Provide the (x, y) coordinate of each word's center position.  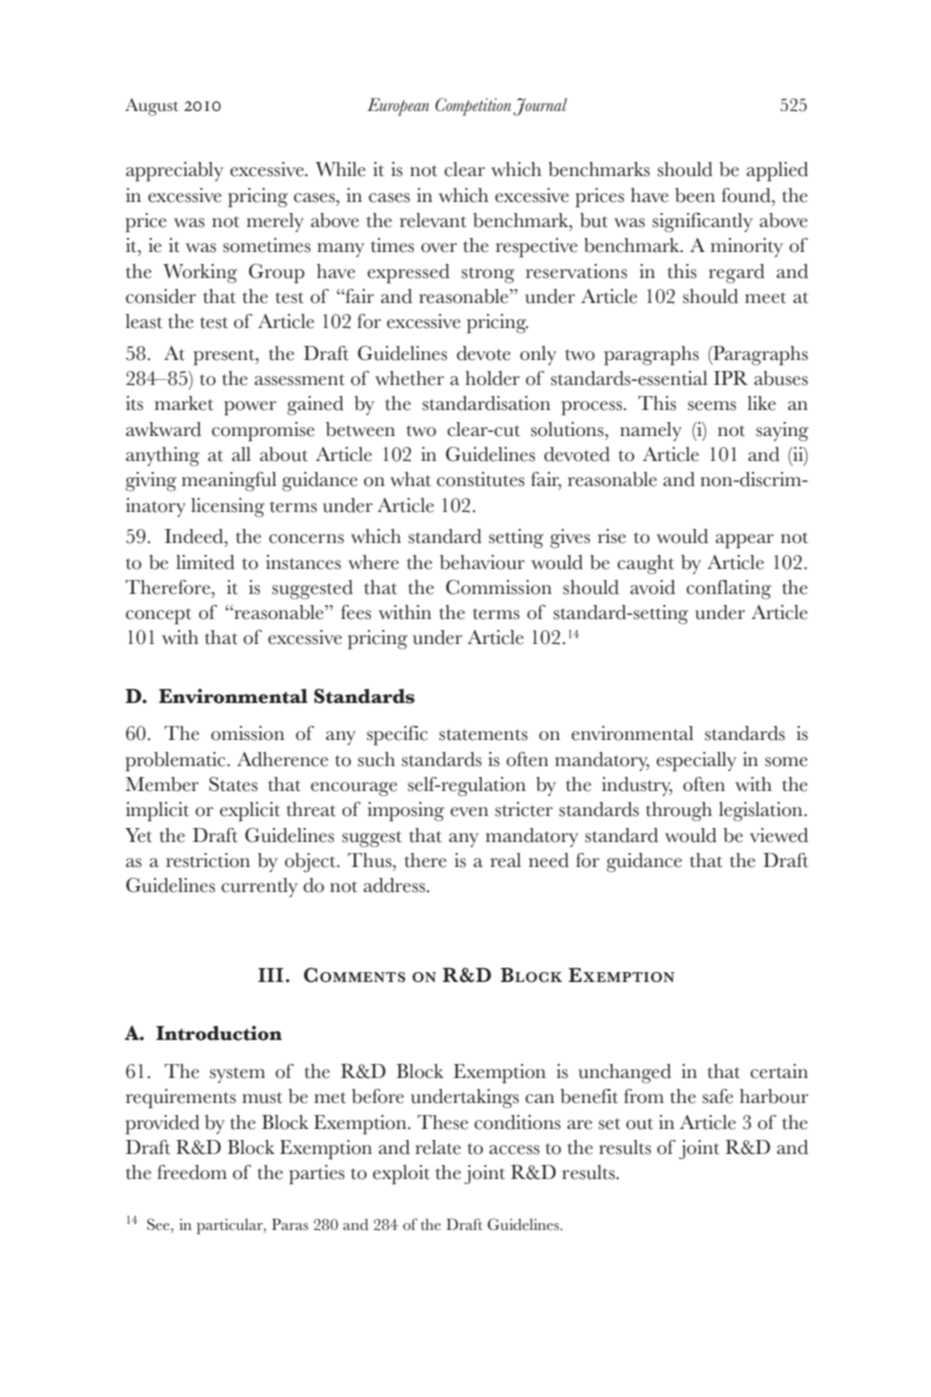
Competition (473, 107)
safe (717, 1096)
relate (438, 1147)
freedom (192, 1172)
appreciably (174, 172)
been (695, 195)
